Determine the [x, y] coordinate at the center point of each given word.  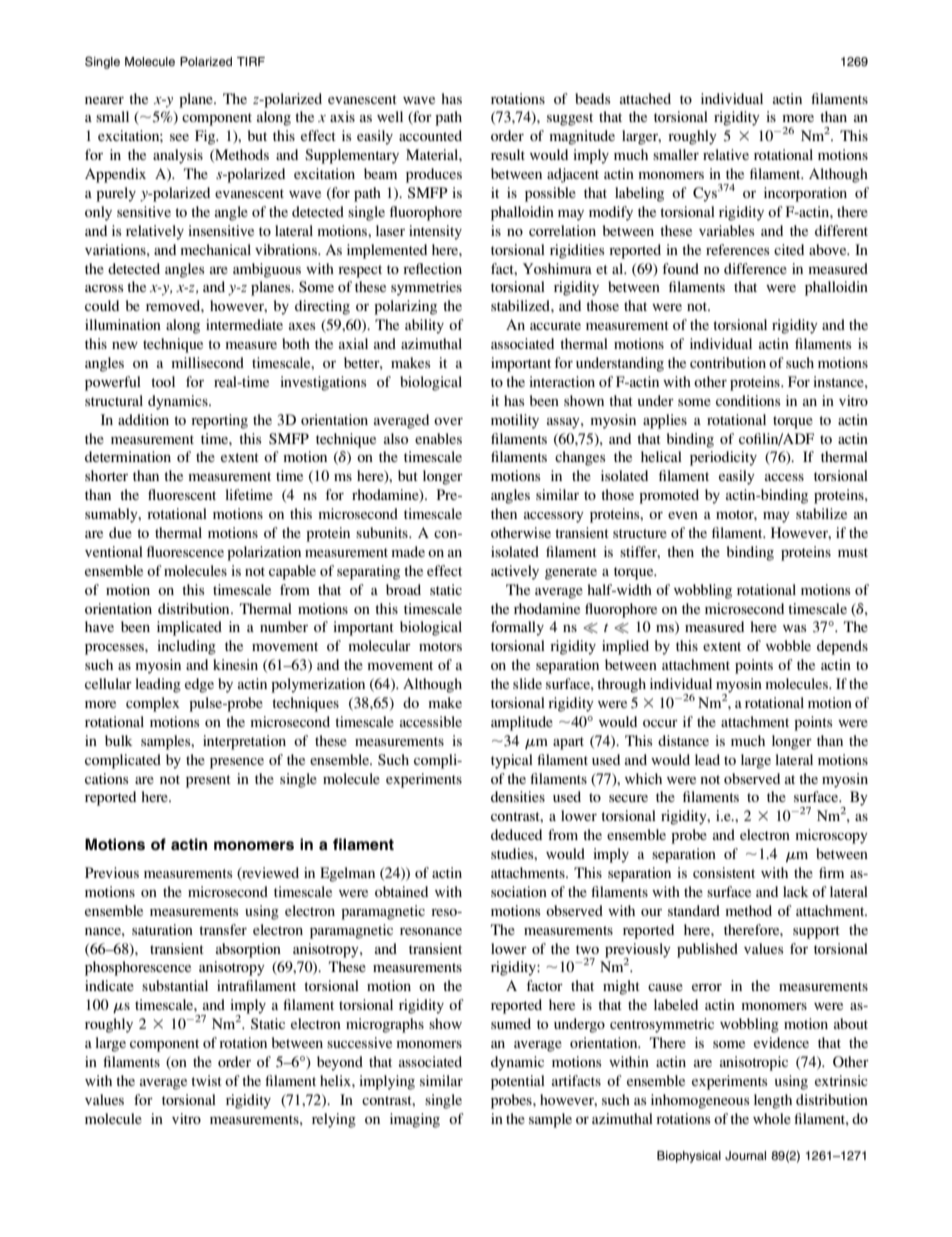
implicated [189, 628]
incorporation [805, 194]
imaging [415, 1120]
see [179, 137]
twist [206, 1080]
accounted [430, 135]
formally [517, 628]
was [795, 628]
